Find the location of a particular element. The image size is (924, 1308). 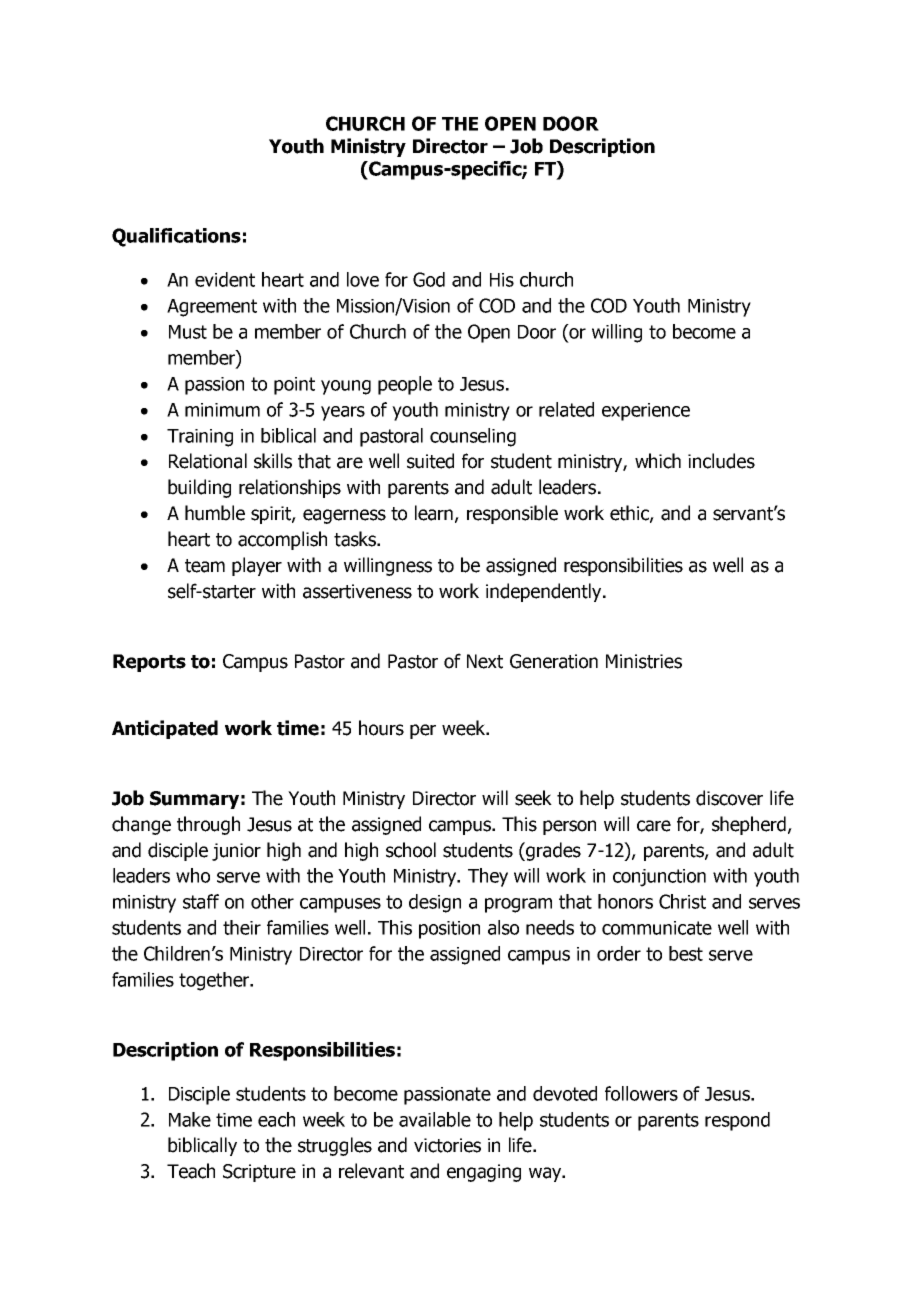

team is located at coordinates (205, 566).
